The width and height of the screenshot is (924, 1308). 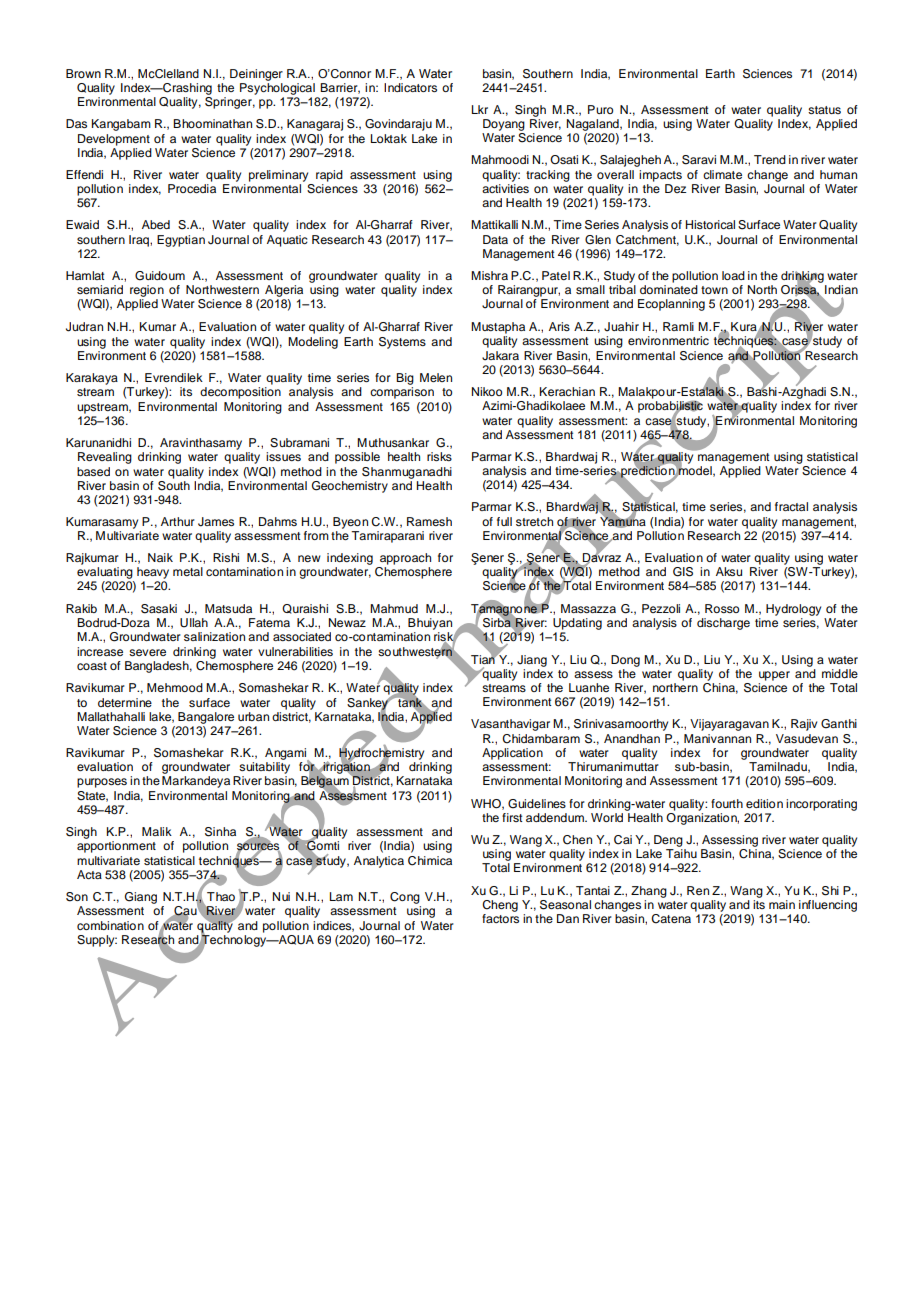 What do you see at coordinates (405, 379) in the screenshot?
I see `Big` at bounding box center [405, 379].
